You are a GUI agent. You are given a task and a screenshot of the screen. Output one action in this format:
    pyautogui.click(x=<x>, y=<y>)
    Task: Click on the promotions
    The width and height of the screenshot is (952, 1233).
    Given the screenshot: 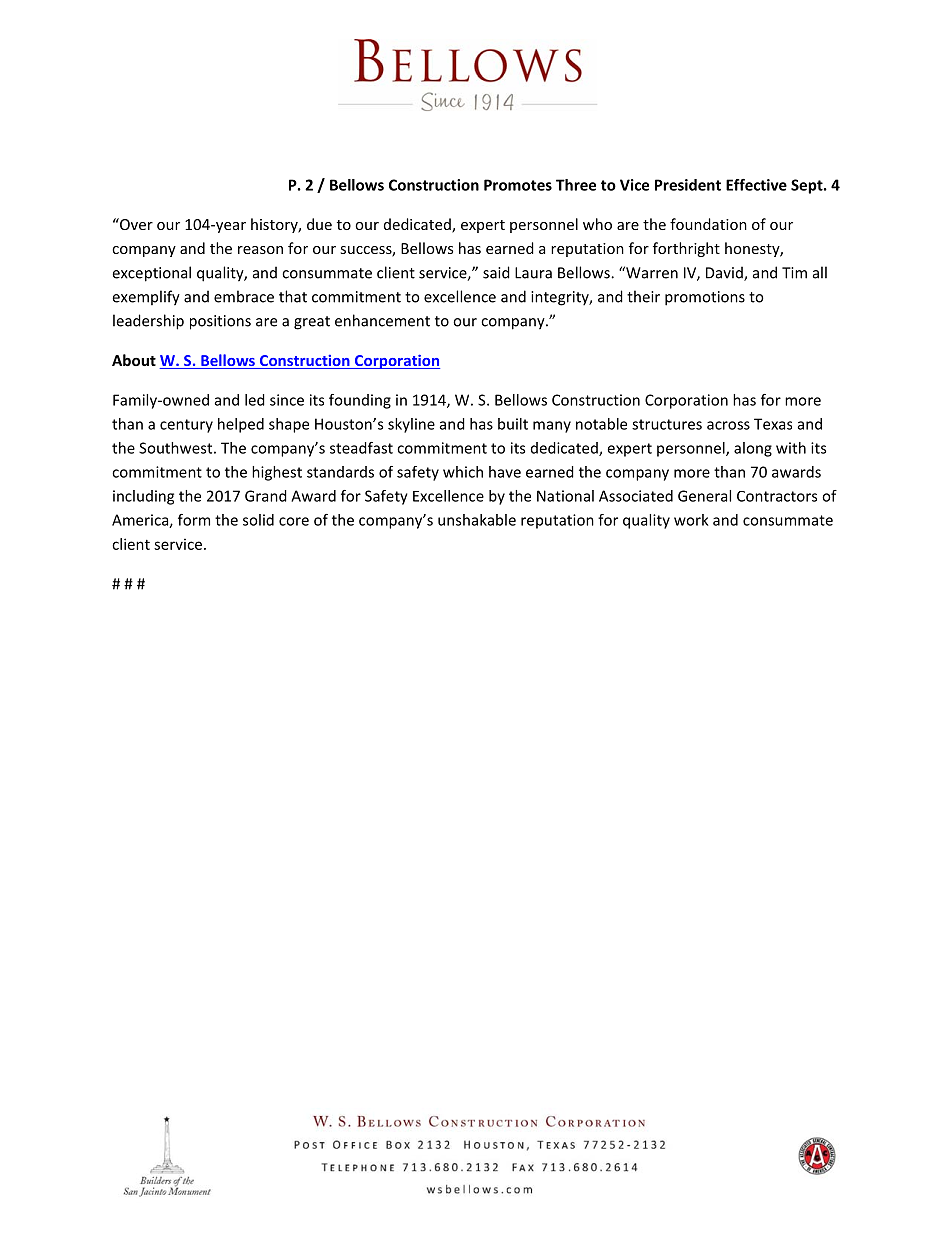 What is the action you would take?
    pyautogui.click(x=705, y=298)
